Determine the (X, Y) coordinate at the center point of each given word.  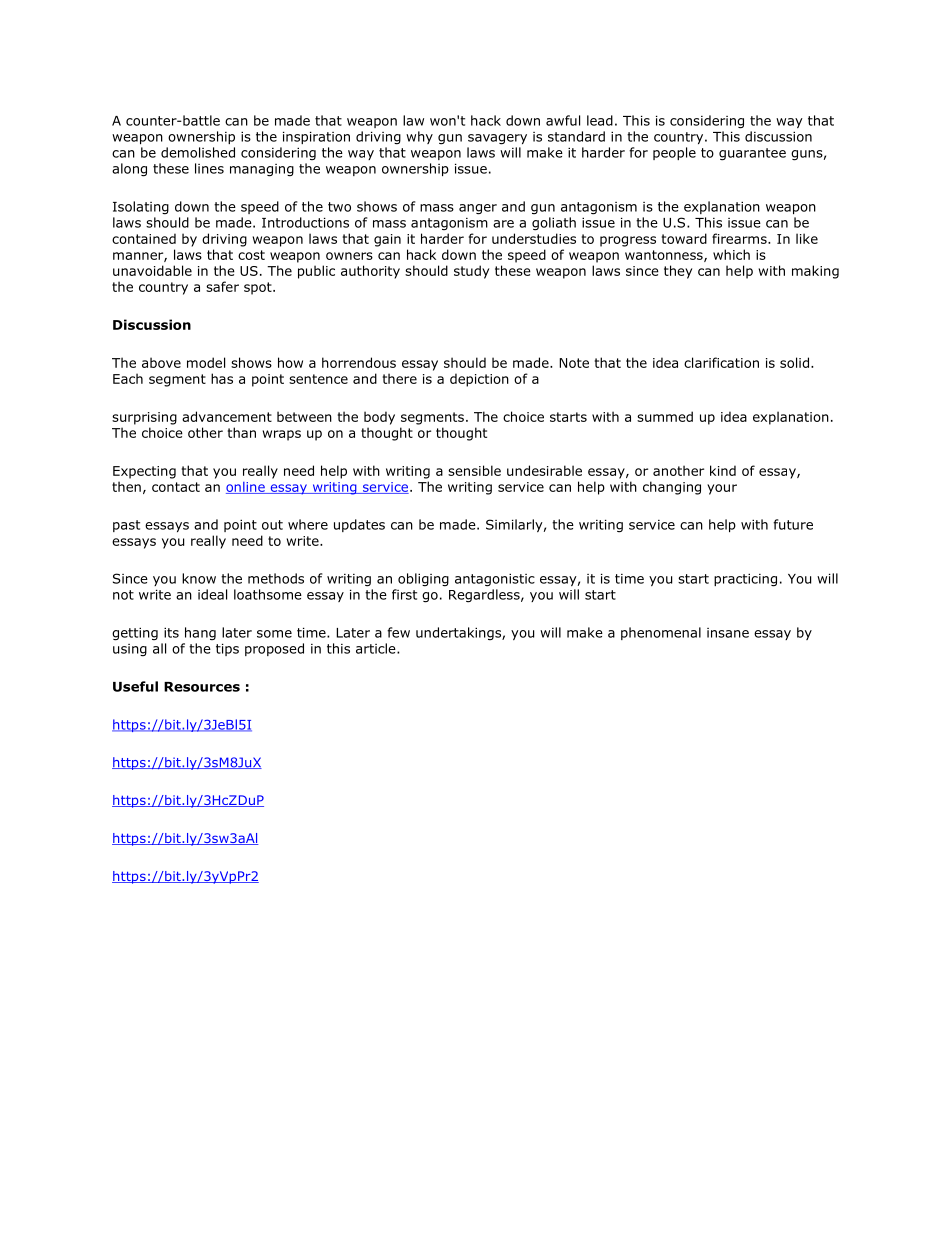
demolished (198, 152)
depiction (479, 380)
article (377, 648)
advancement (227, 416)
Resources (202, 687)
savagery (497, 139)
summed (665, 416)
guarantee (752, 154)
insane (728, 633)
